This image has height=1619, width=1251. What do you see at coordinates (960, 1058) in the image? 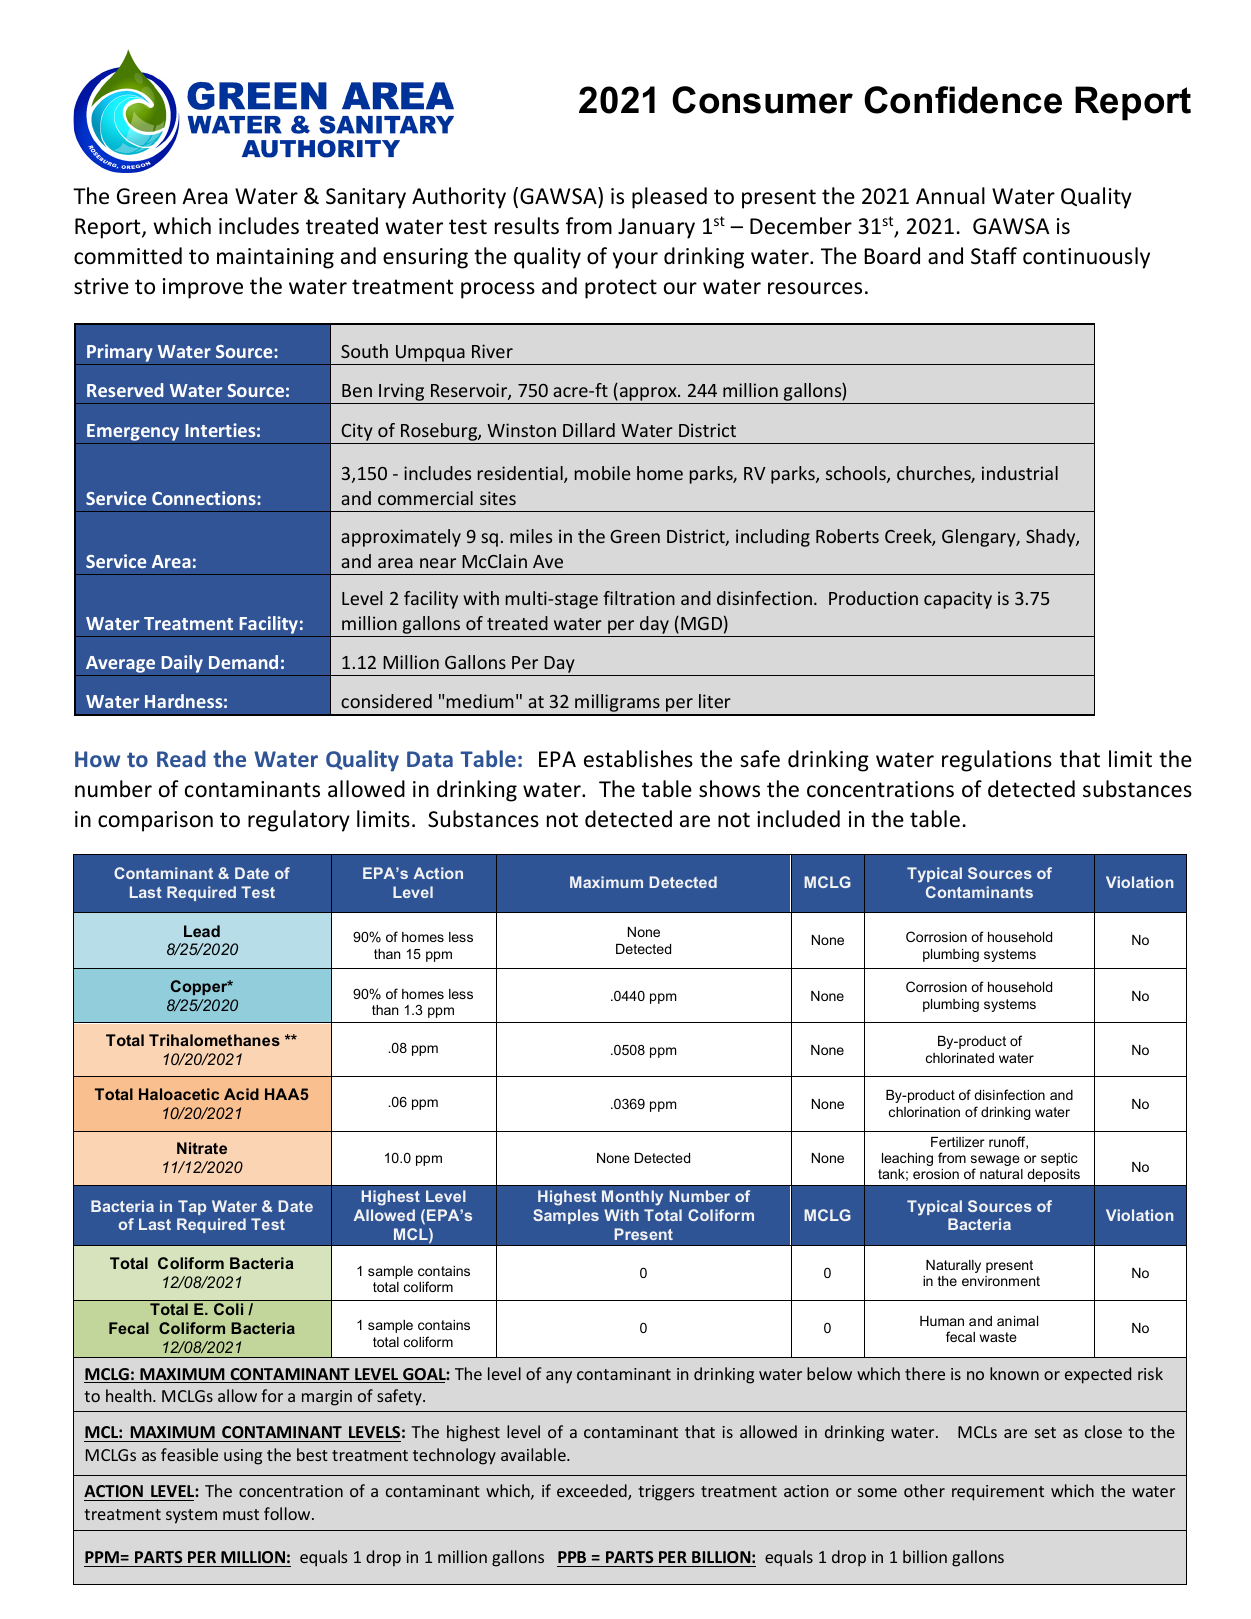
I see `chlorinated` at bounding box center [960, 1058].
